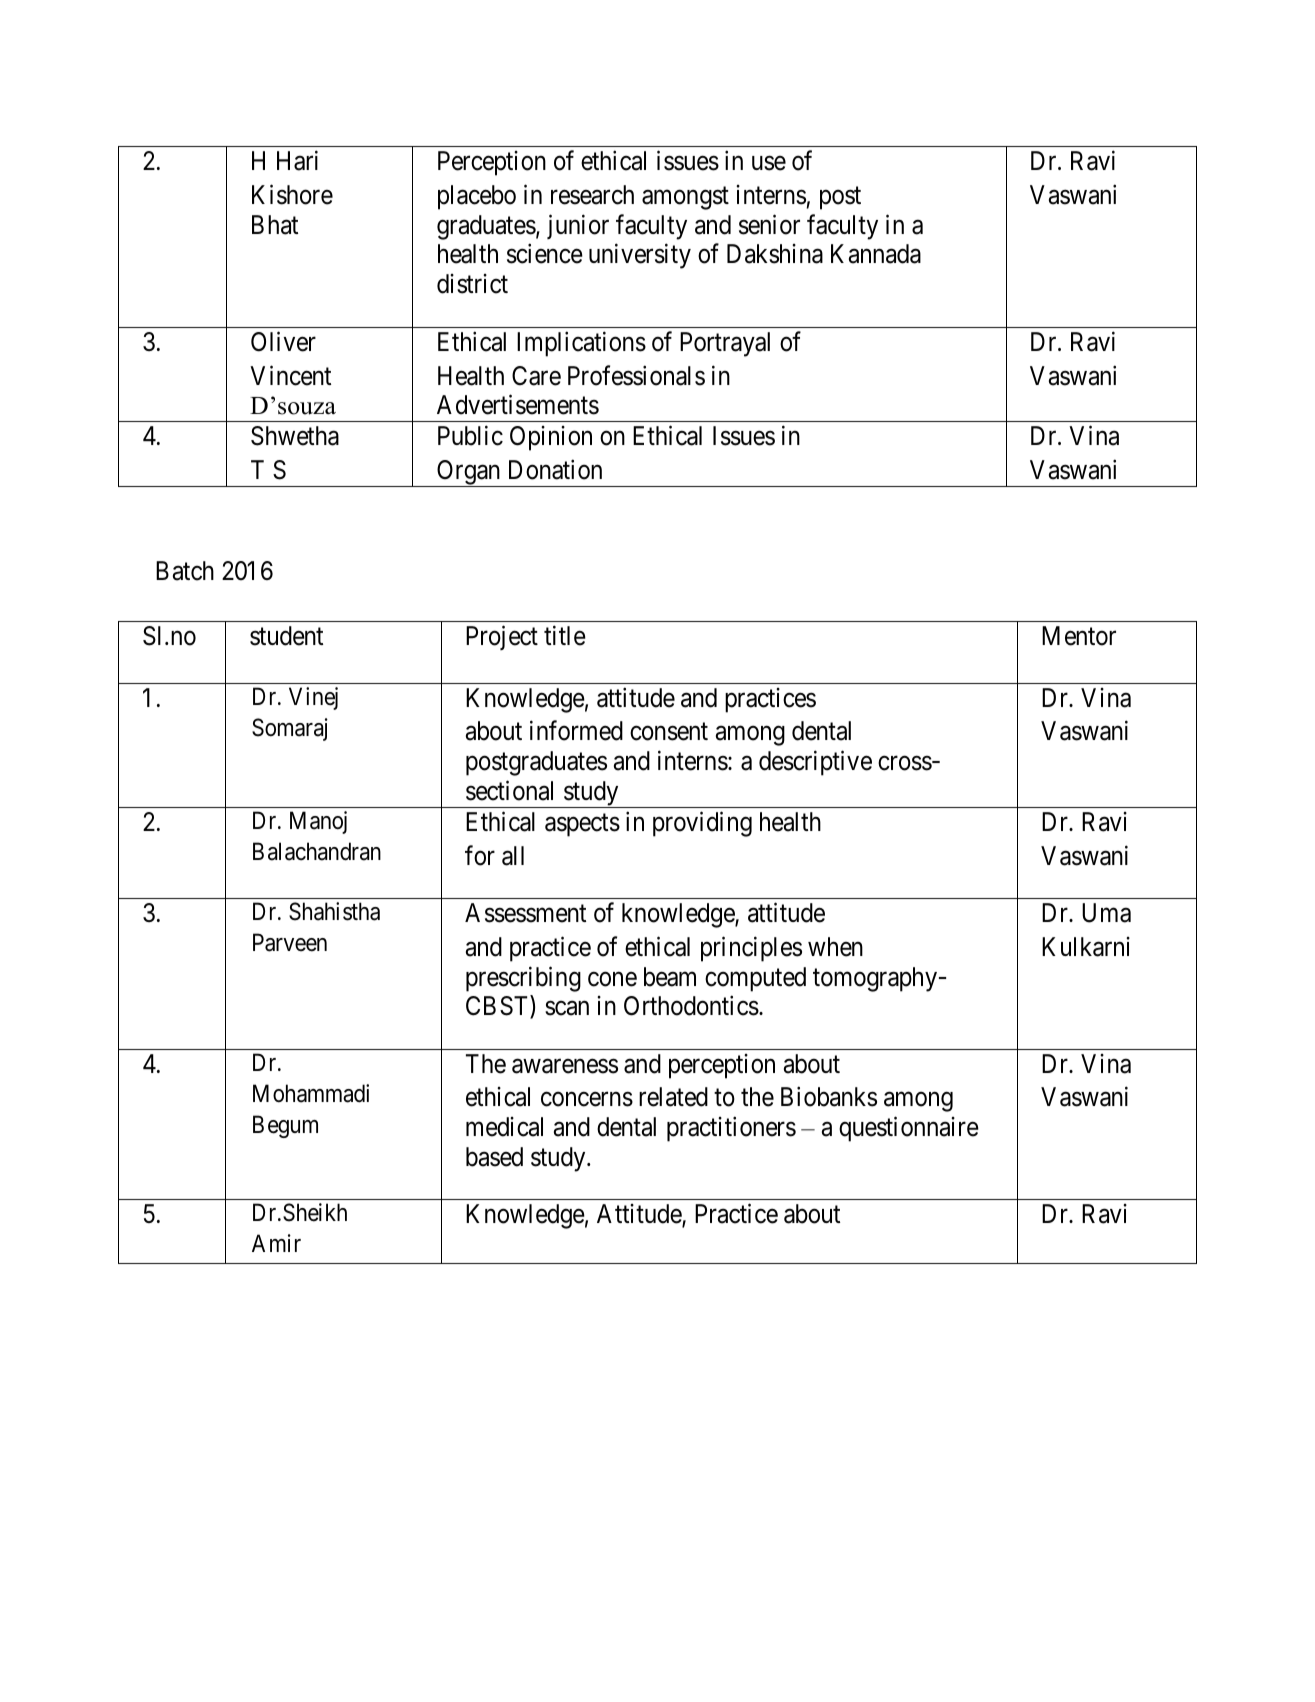  I want to click on Professionals, so click(636, 375).
